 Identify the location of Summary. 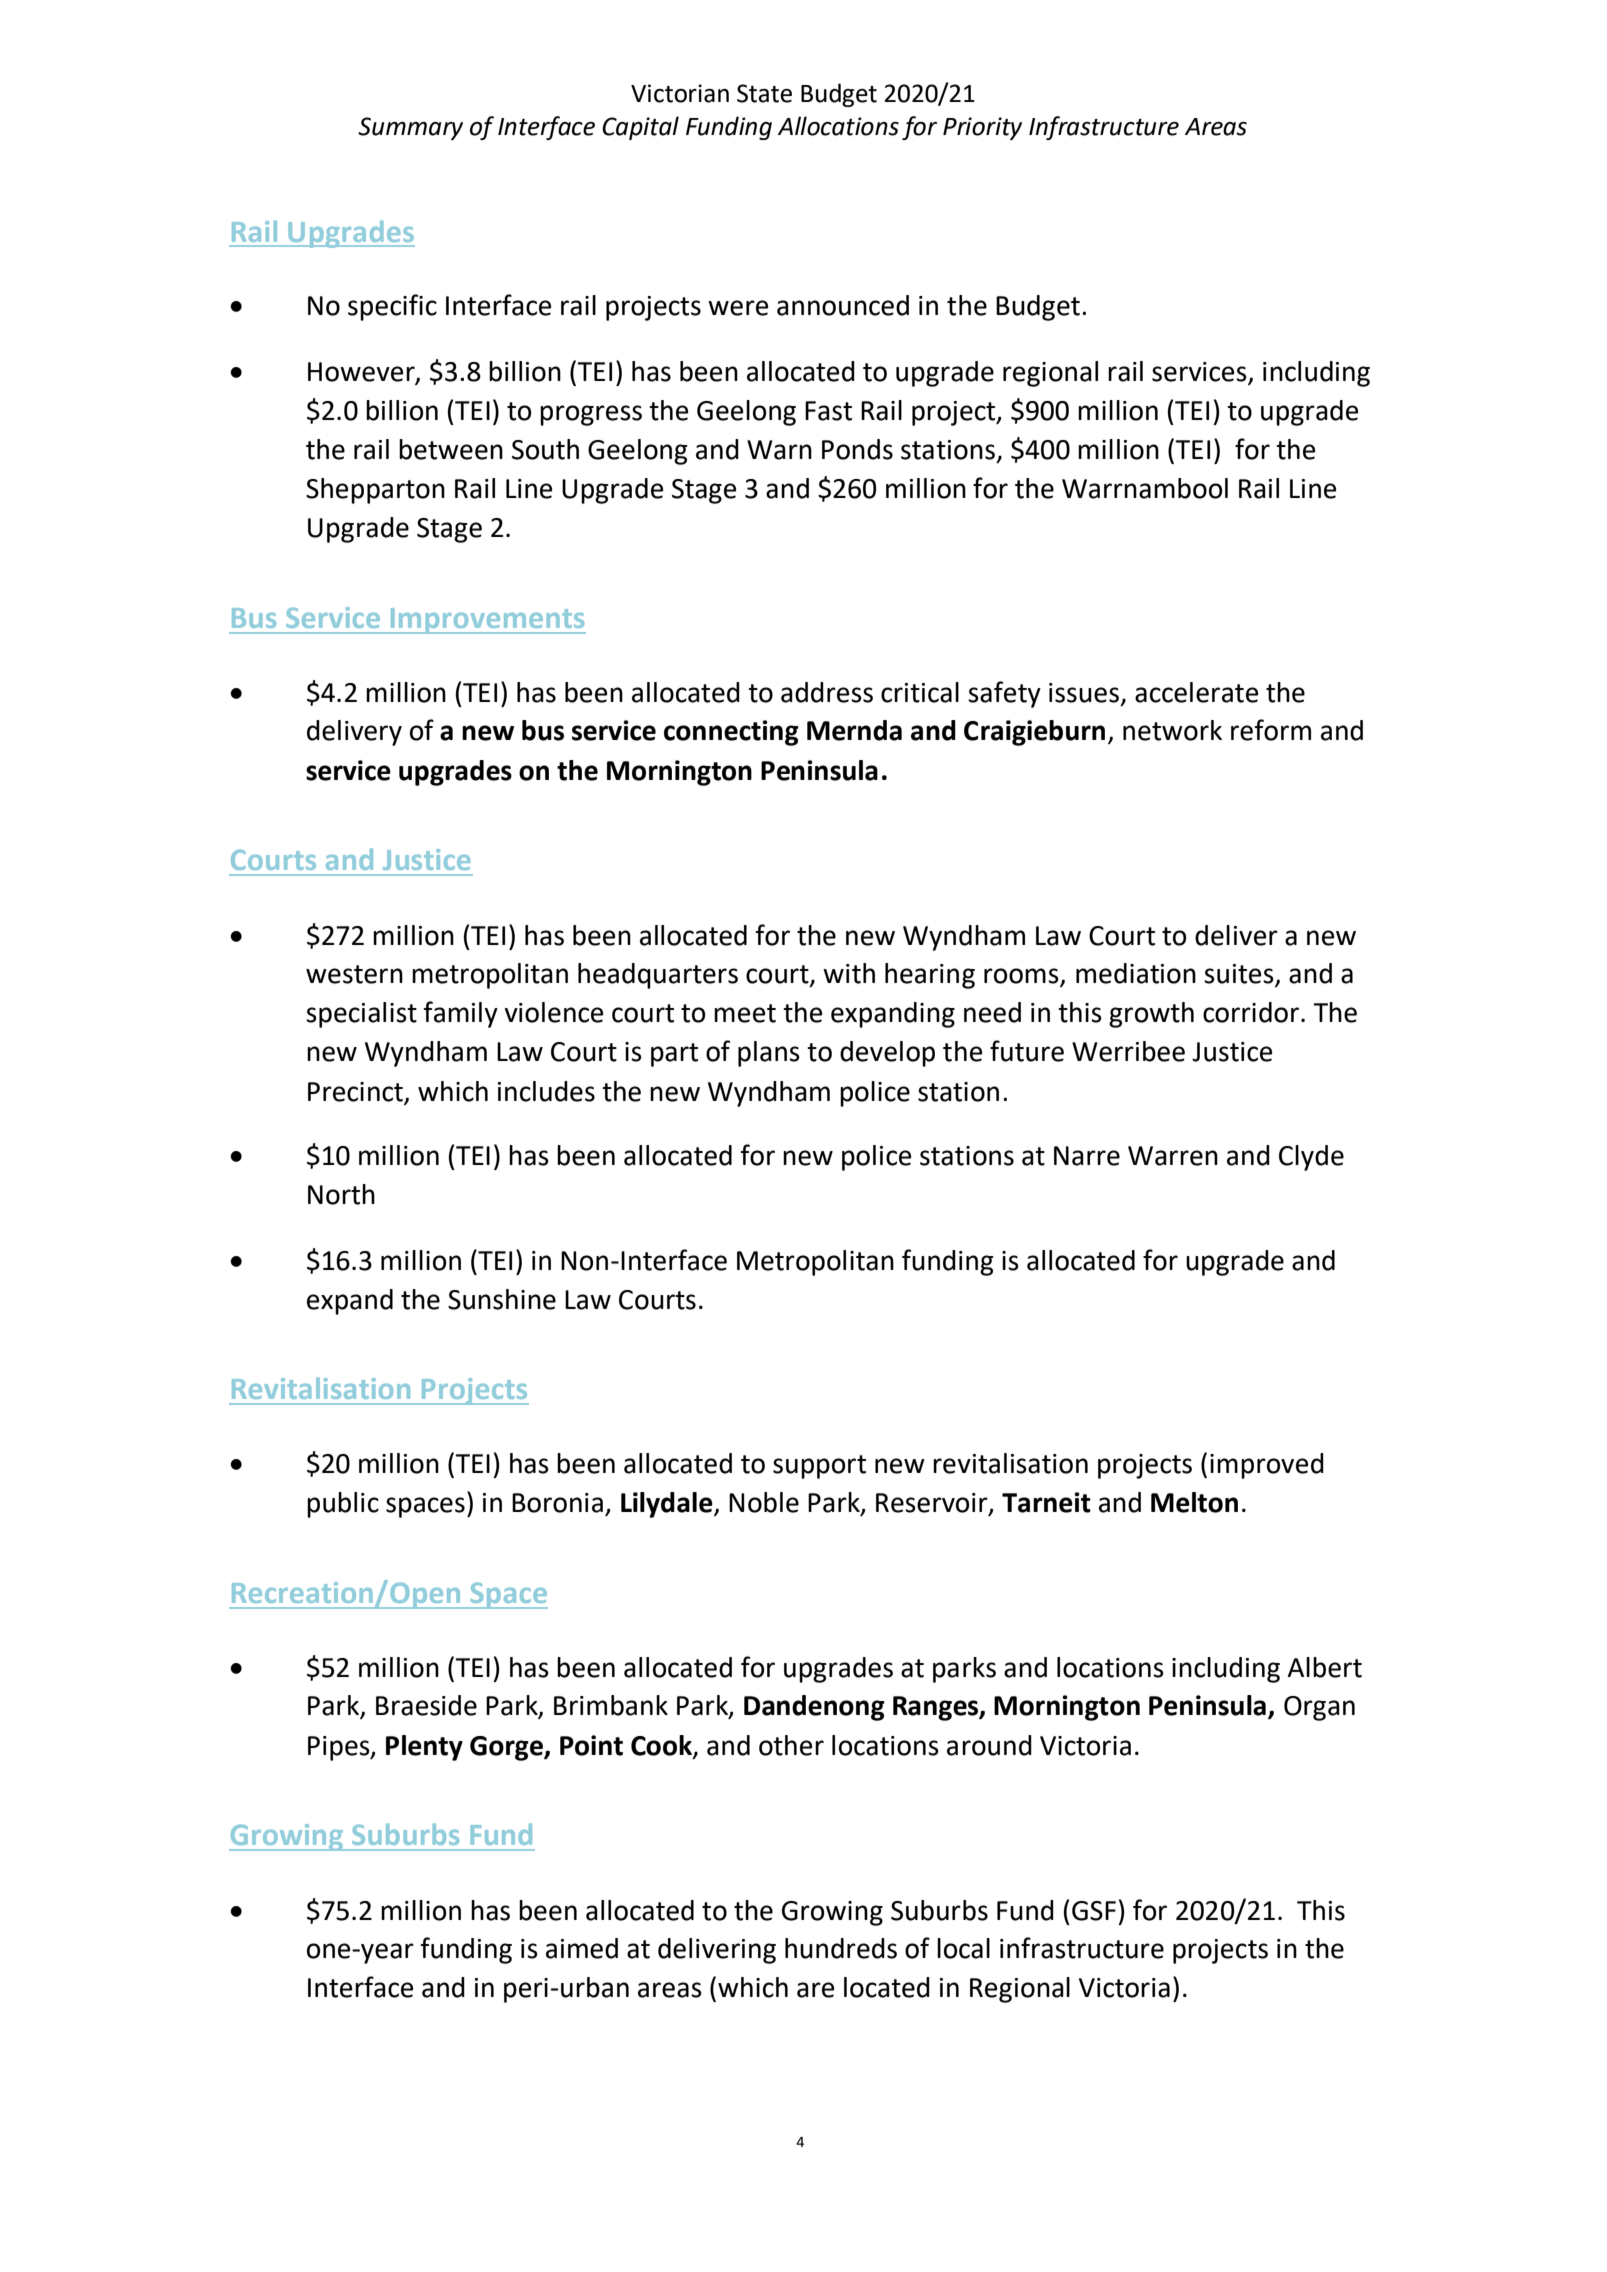
(410, 128).
